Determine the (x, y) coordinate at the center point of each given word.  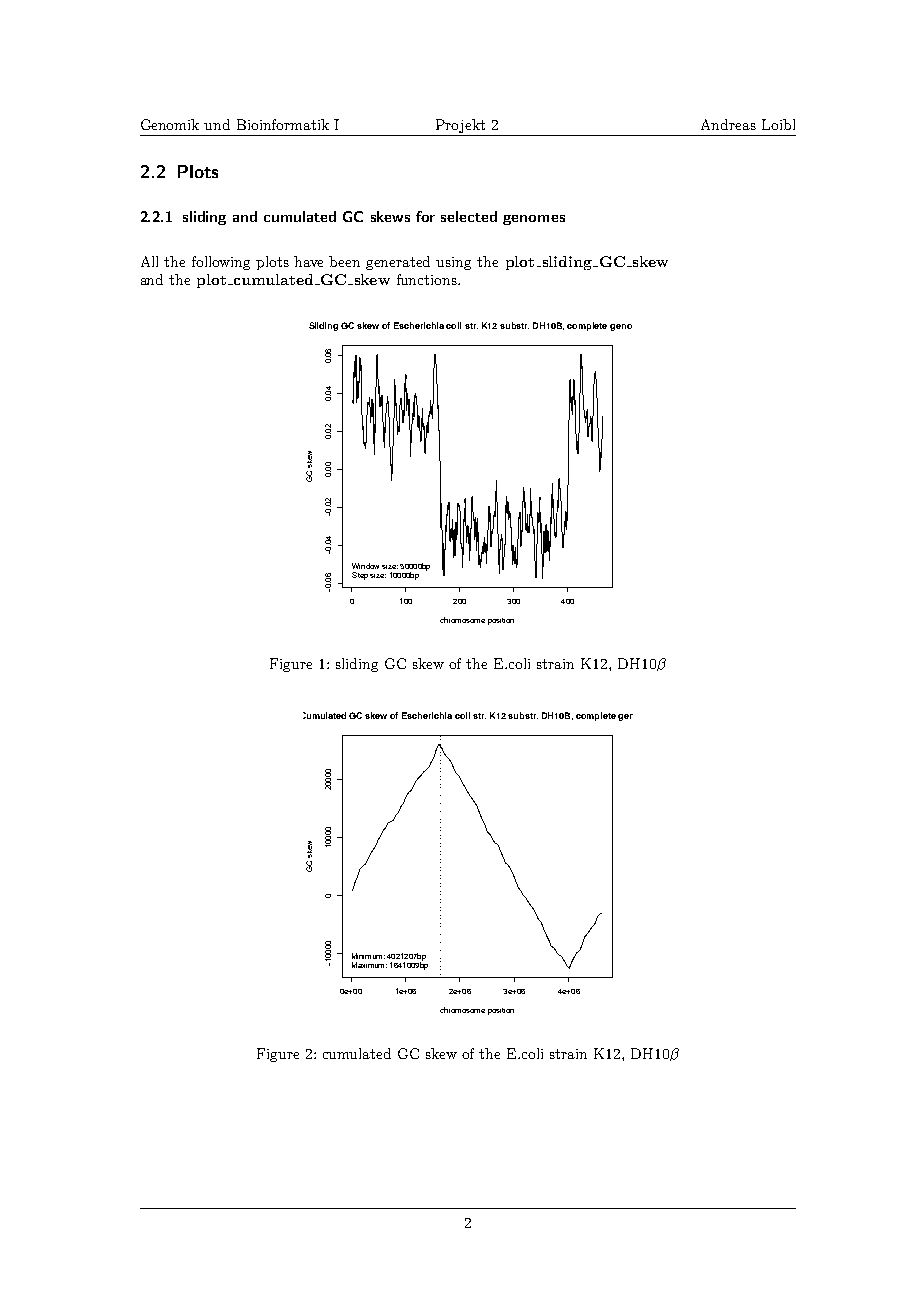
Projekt (460, 126)
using (453, 263)
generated (398, 263)
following (221, 263)
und (217, 124)
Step (360, 576)
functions (428, 279)
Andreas (728, 124)
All (149, 261)
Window (365, 566)
